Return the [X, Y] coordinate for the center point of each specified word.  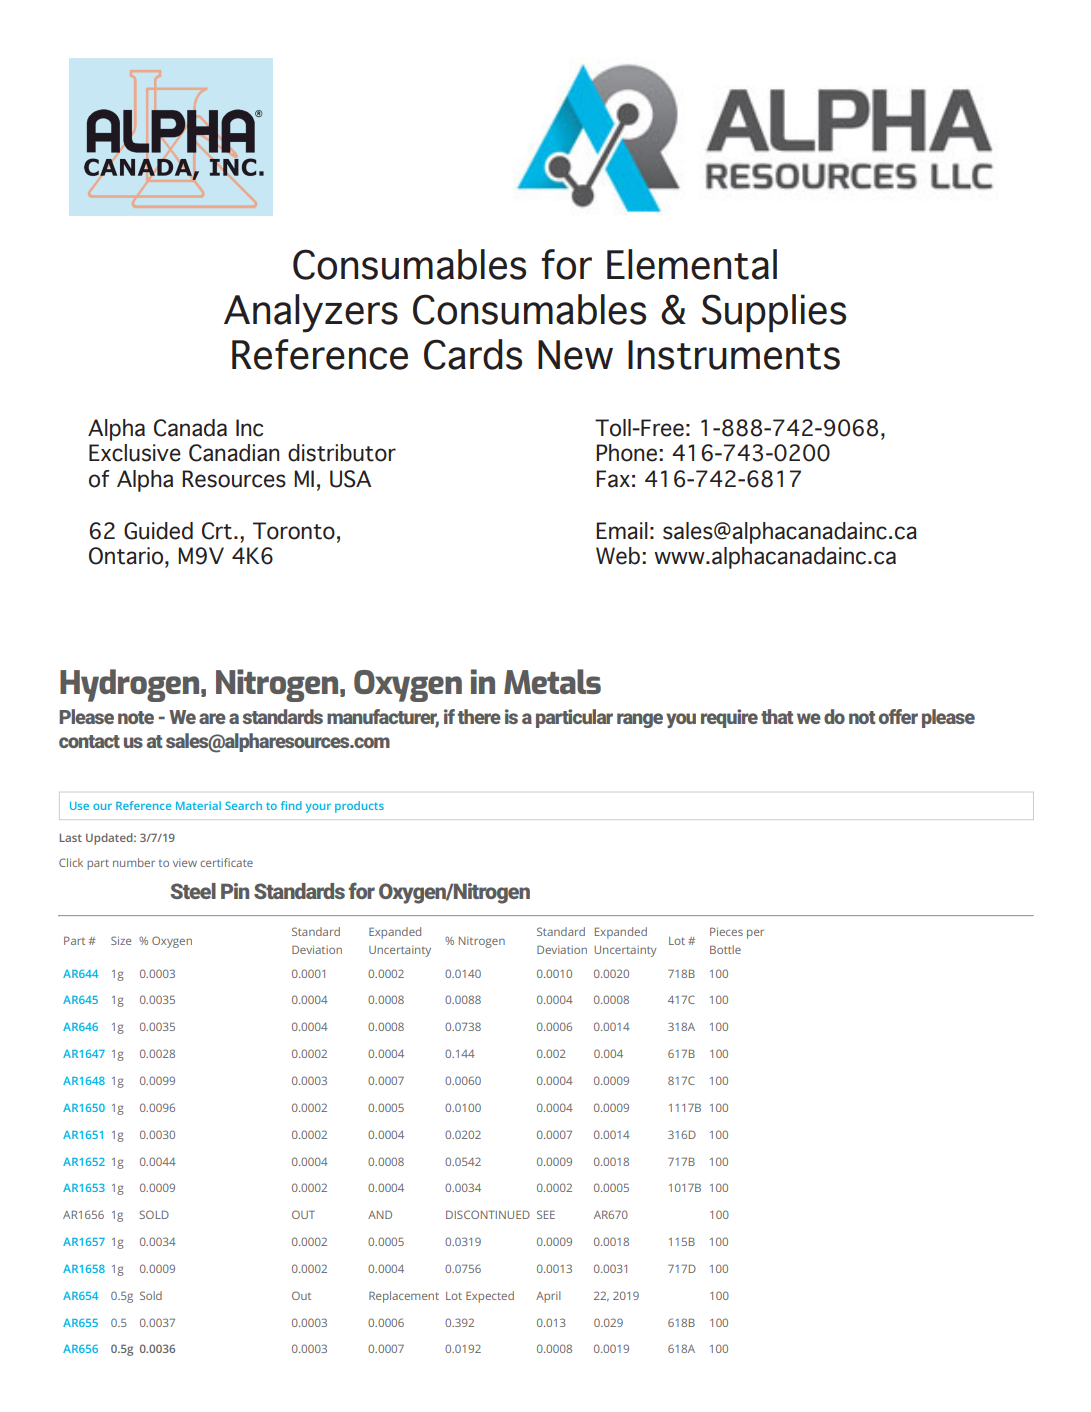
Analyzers [311, 313]
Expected [490, 1297]
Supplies [774, 313]
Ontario [126, 556]
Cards [473, 354]
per [755, 934]
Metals [552, 681]
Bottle [725, 949]
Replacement [404, 1297]
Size [121, 940]
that [777, 716]
